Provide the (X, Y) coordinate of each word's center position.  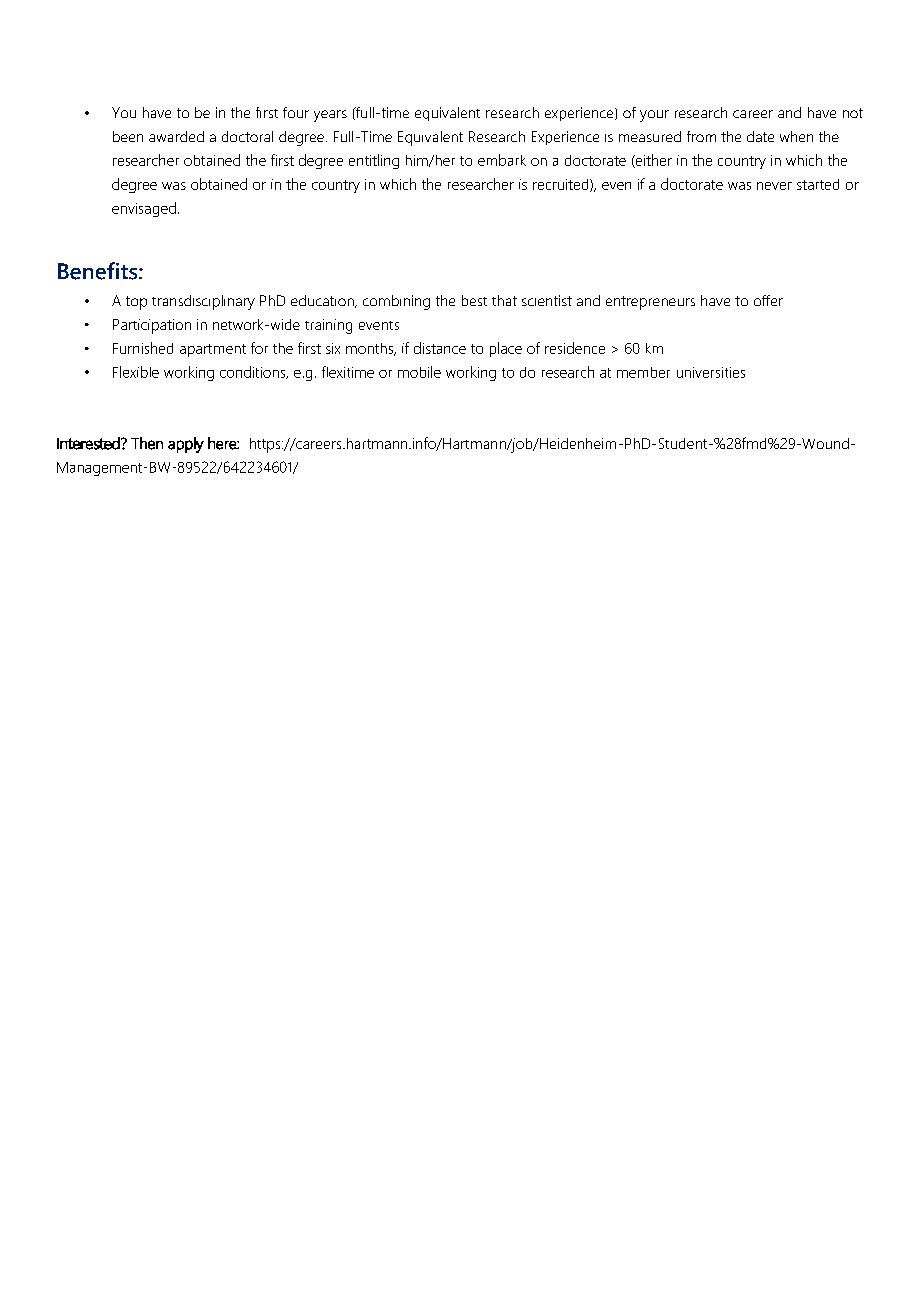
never (774, 186)
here (223, 443)
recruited (562, 185)
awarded (176, 136)
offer (768, 300)
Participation (152, 326)
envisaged (144, 209)
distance (440, 348)
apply (186, 445)
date (760, 136)
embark (502, 160)
